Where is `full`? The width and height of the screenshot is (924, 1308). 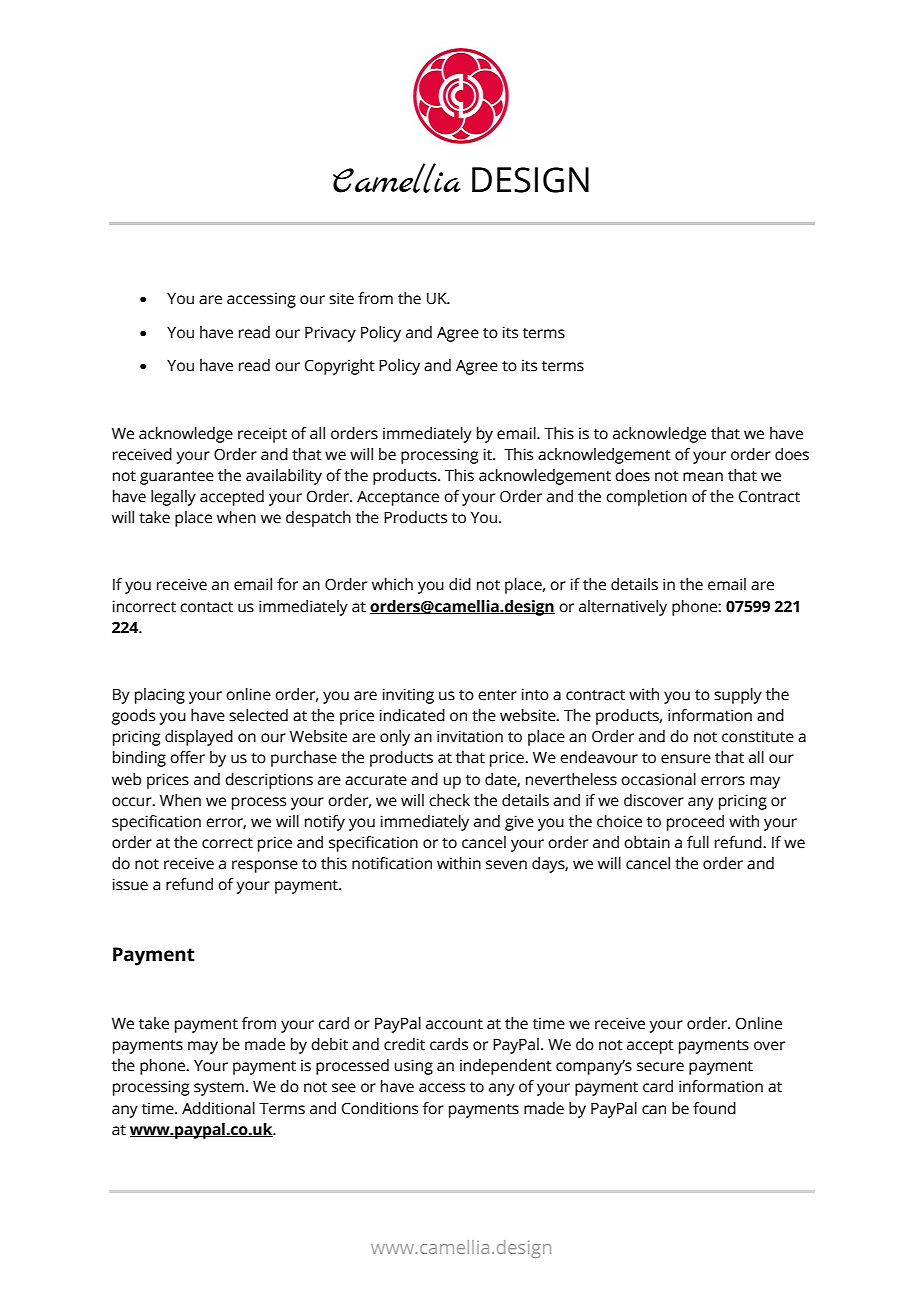 full is located at coordinates (698, 842).
